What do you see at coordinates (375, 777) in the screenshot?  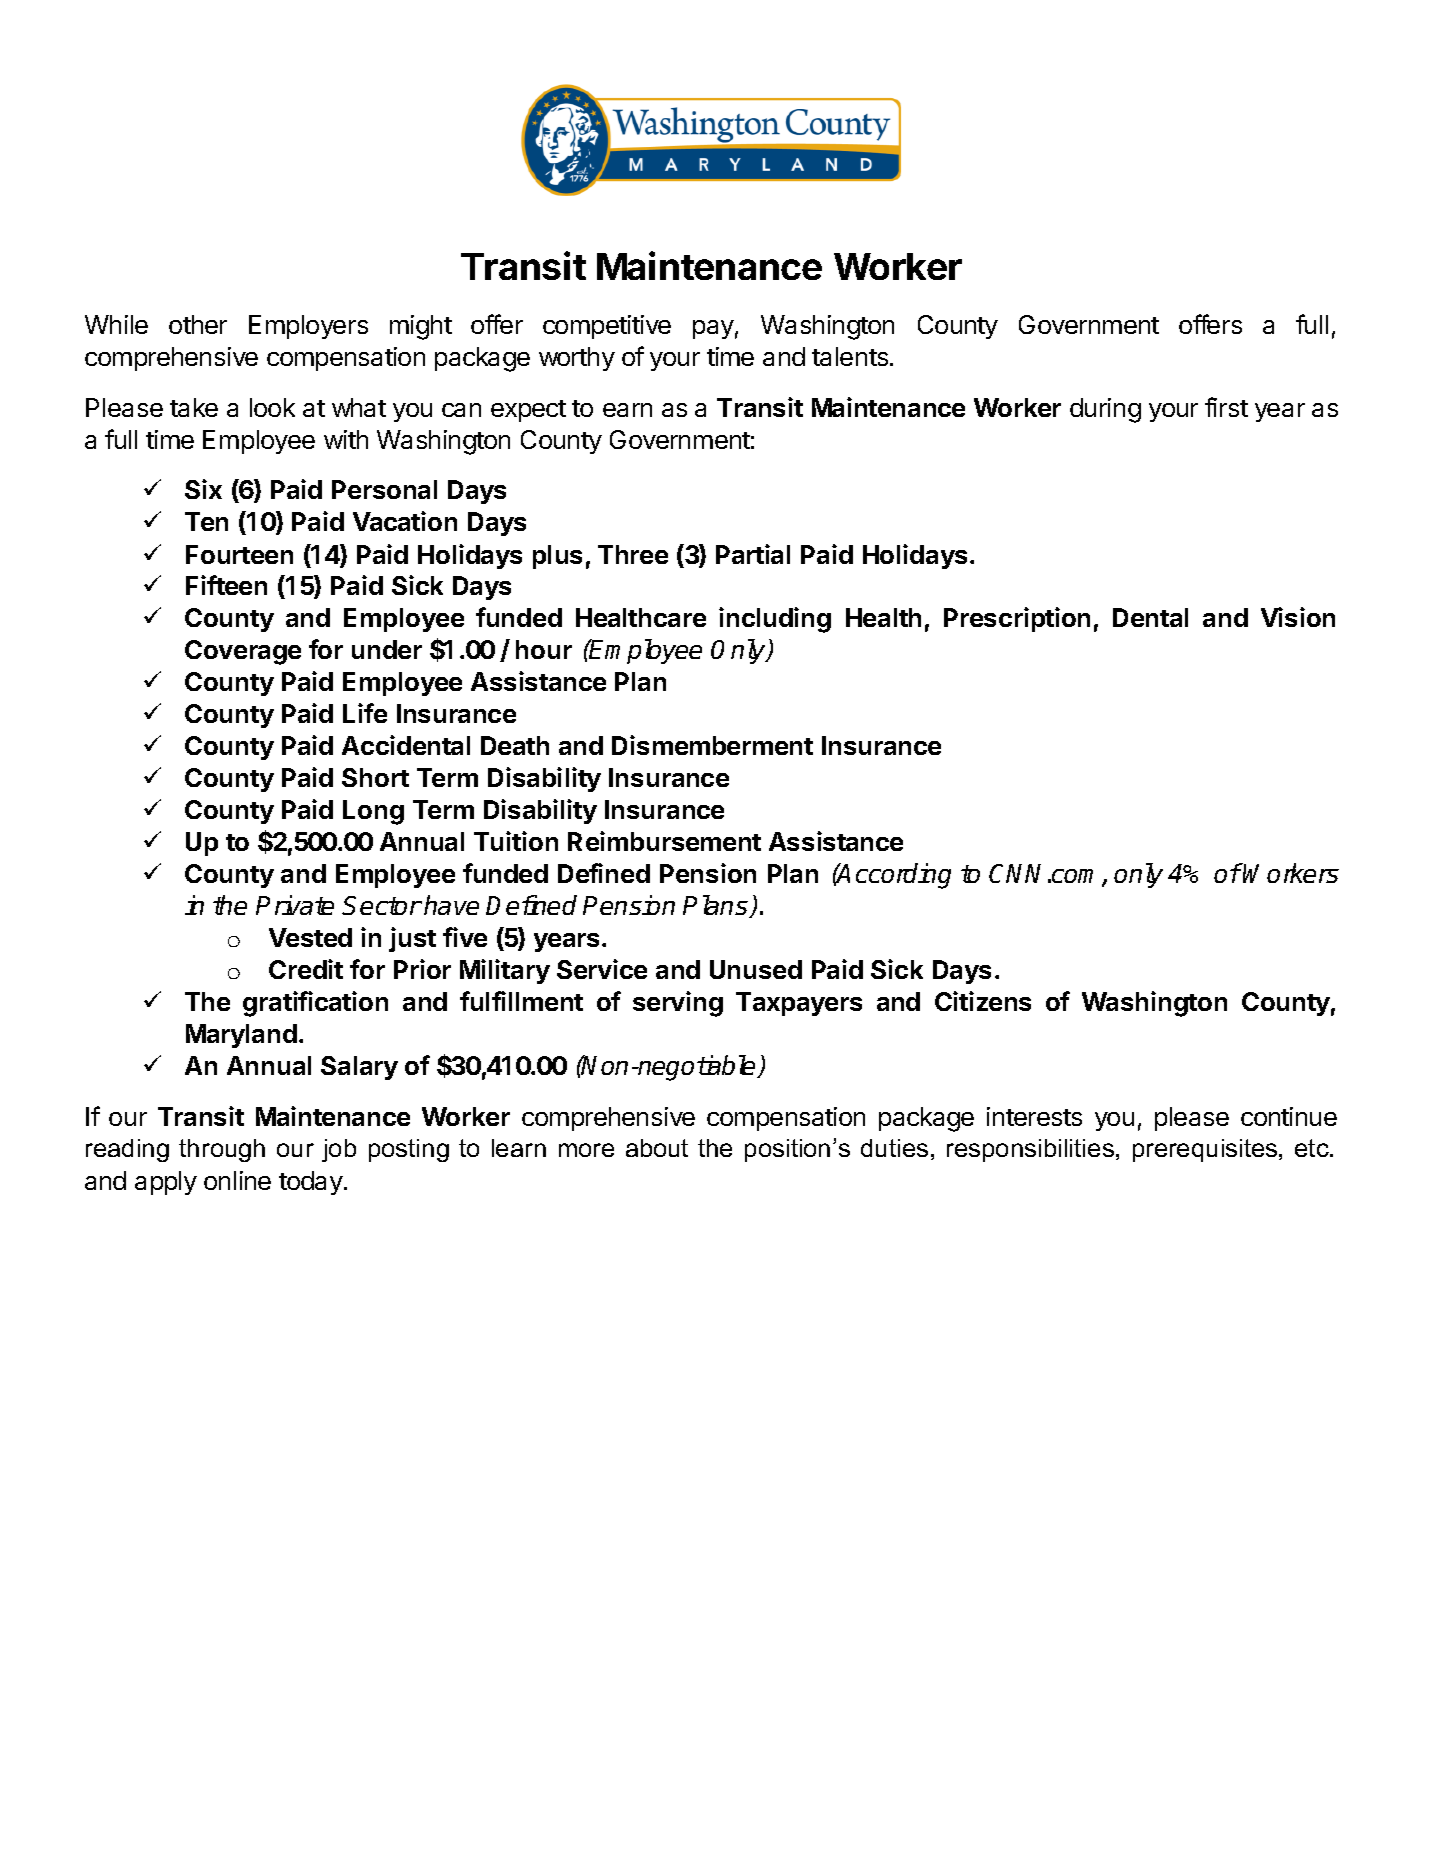 I see `Short` at bounding box center [375, 777].
